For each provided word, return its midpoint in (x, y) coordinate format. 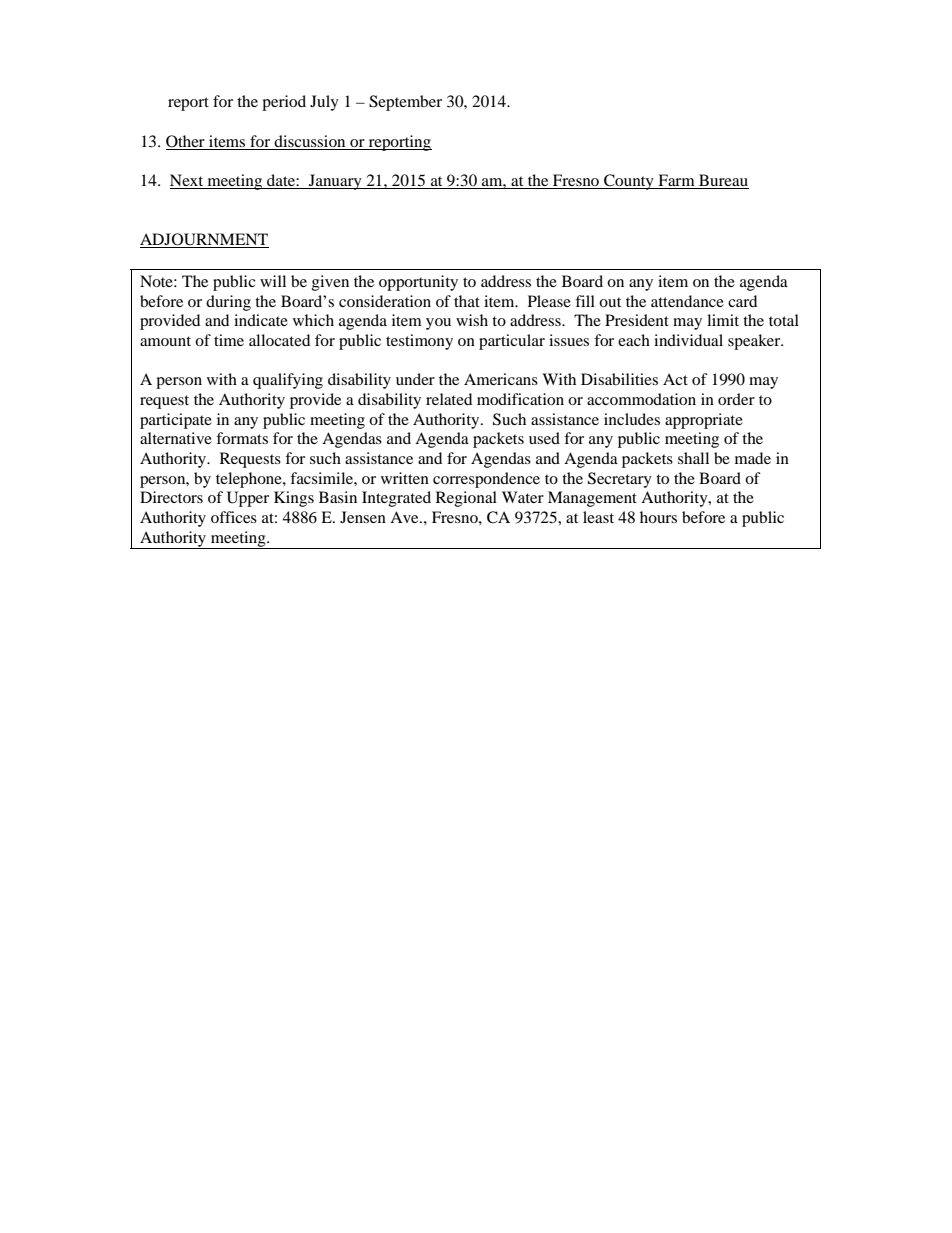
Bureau (723, 181)
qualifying (288, 381)
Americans (501, 379)
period (284, 103)
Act (675, 379)
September (405, 103)
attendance (687, 301)
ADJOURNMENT (204, 240)
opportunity (418, 283)
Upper (248, 499)
